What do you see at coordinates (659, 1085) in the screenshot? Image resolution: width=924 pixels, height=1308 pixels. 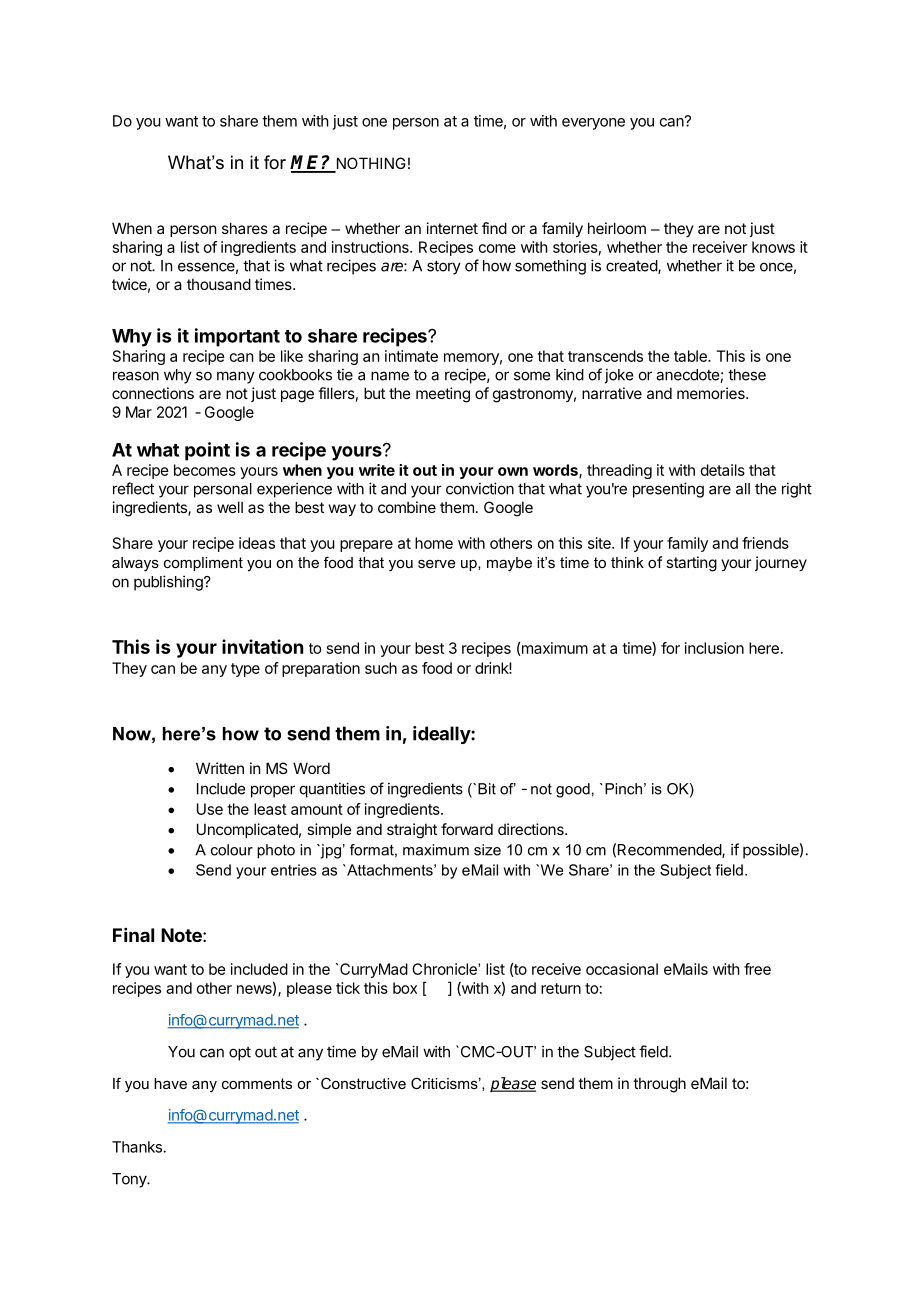 I see `through` at bounding box center [659, 1085].
